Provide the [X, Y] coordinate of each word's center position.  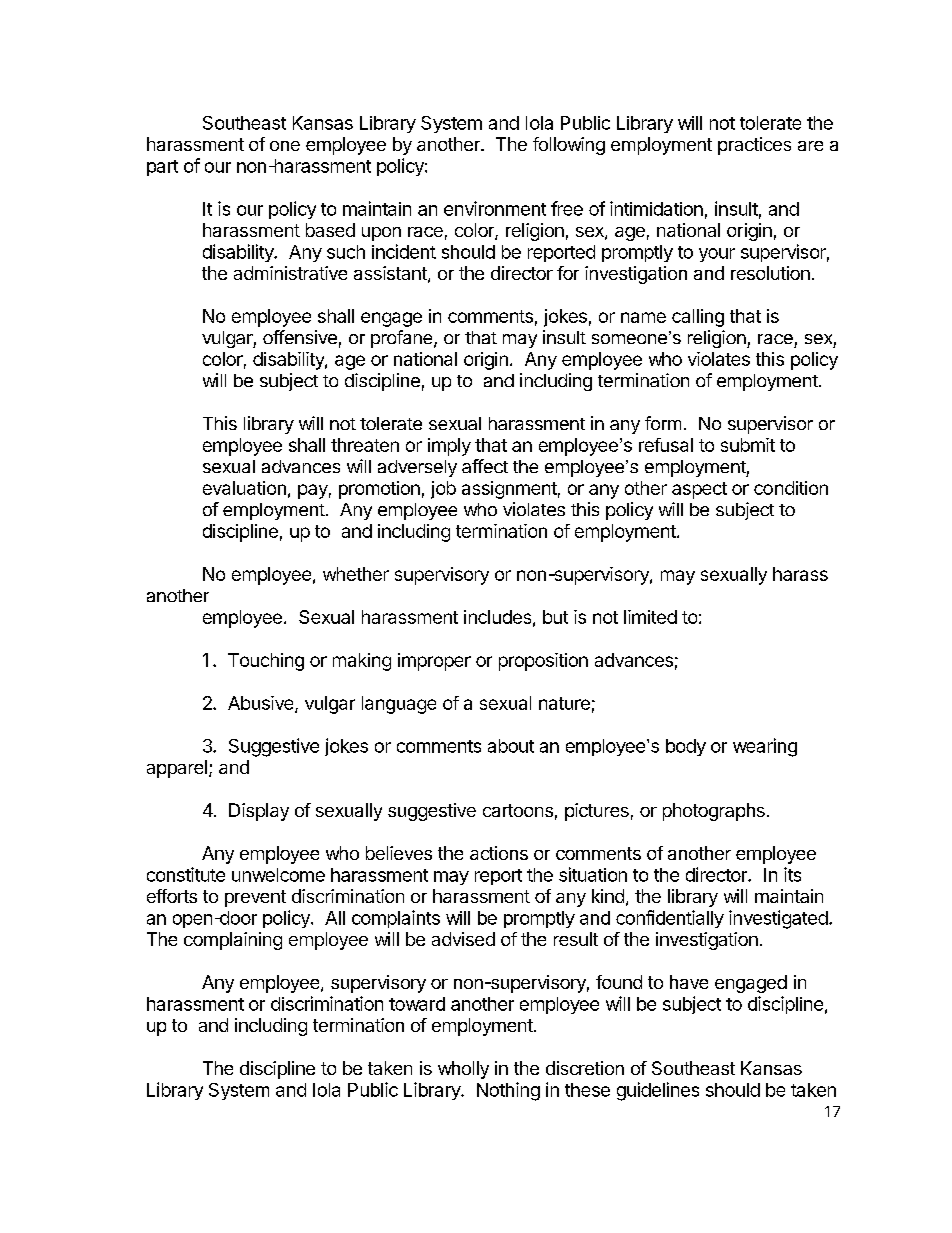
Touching [266, 662]
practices [754, 146]
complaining [233, 941]
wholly [463, 1070]
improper [434, 662]
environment [495, 208]
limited [650, 617]
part [162, 168]
